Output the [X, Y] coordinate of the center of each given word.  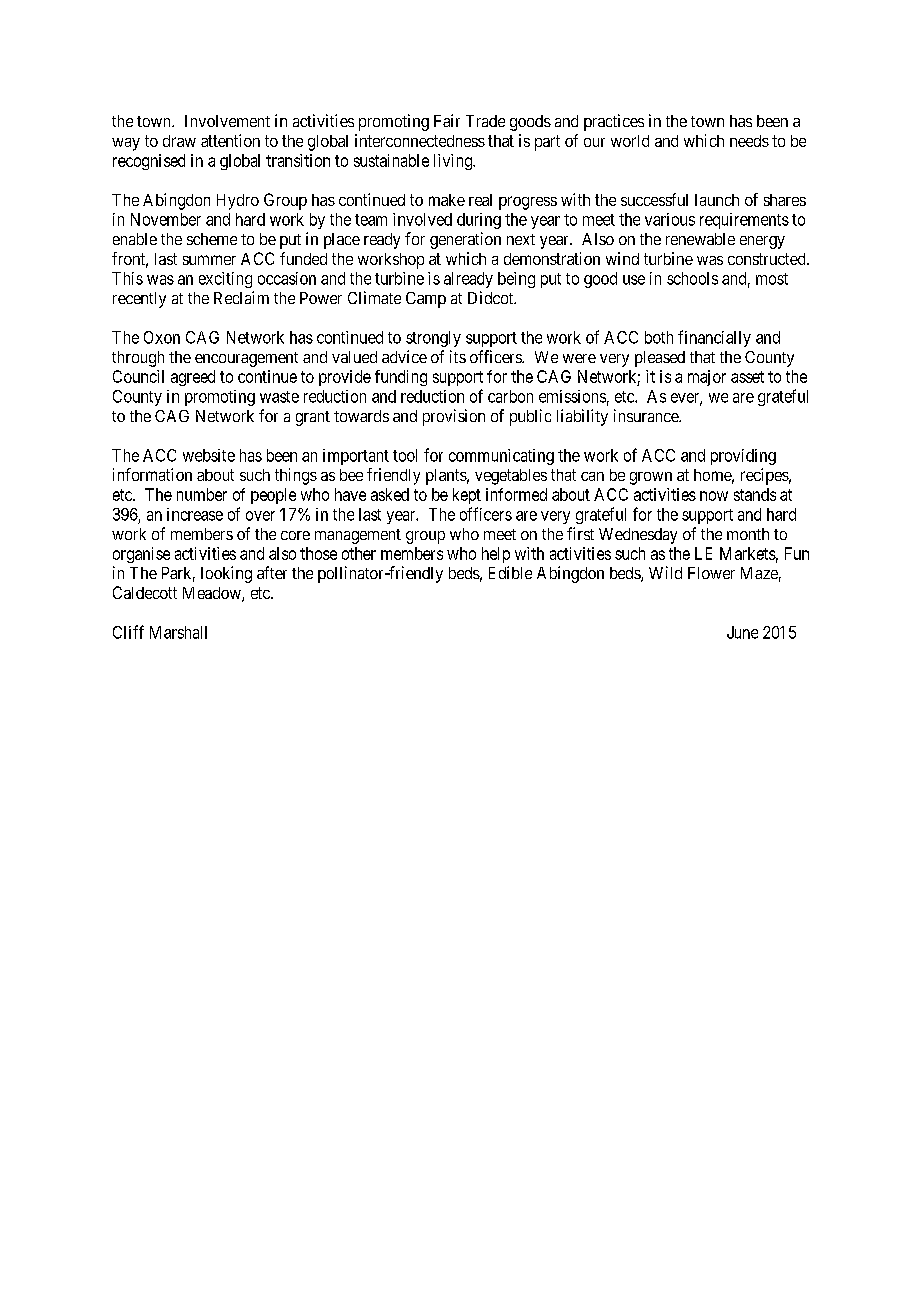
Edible [510, 572]
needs [749, 141]
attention [230, 140]
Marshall [178, 632]
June [742, 632]
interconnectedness [420, 140]
